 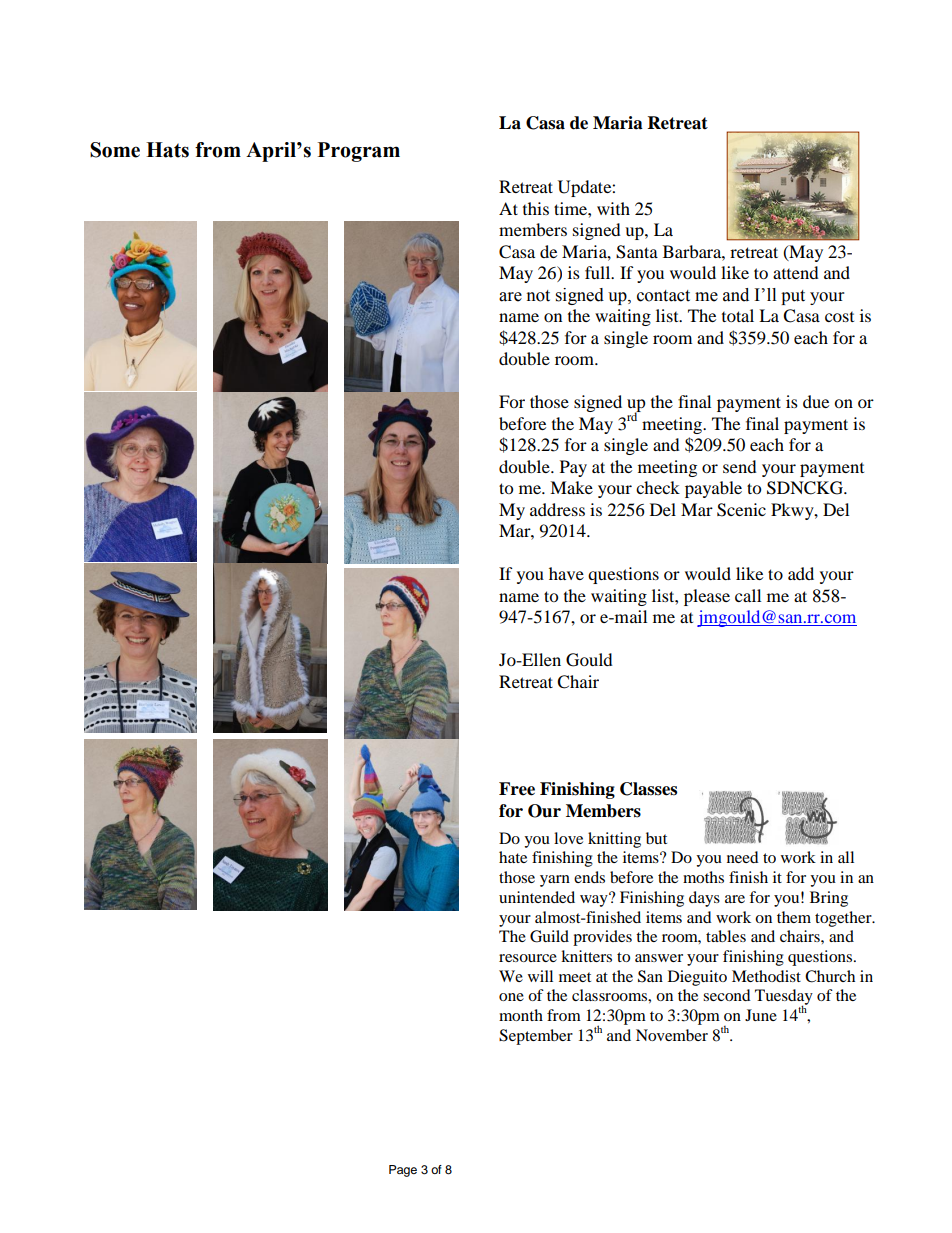 What do you see at coordinates (748, 595) in the document?
I see `call` at bounding box center [748, 595].
